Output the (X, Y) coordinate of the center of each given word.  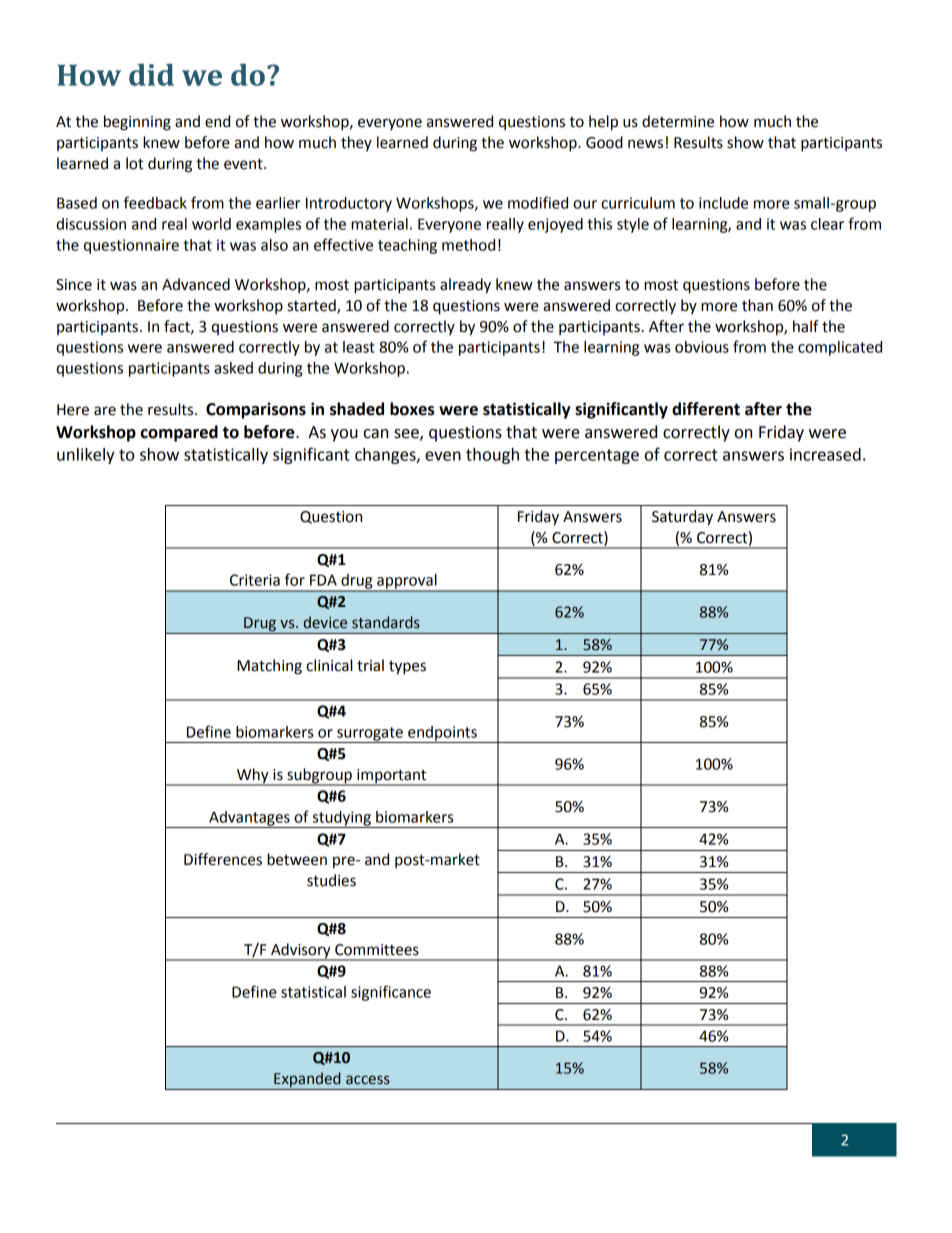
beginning (137, 123)
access (368, 1080)
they (356, 143)
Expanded (307, 1081)
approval (407, 582)
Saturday (682, 518)
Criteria (255, 580)
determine (678, 121)
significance (391, 993)
